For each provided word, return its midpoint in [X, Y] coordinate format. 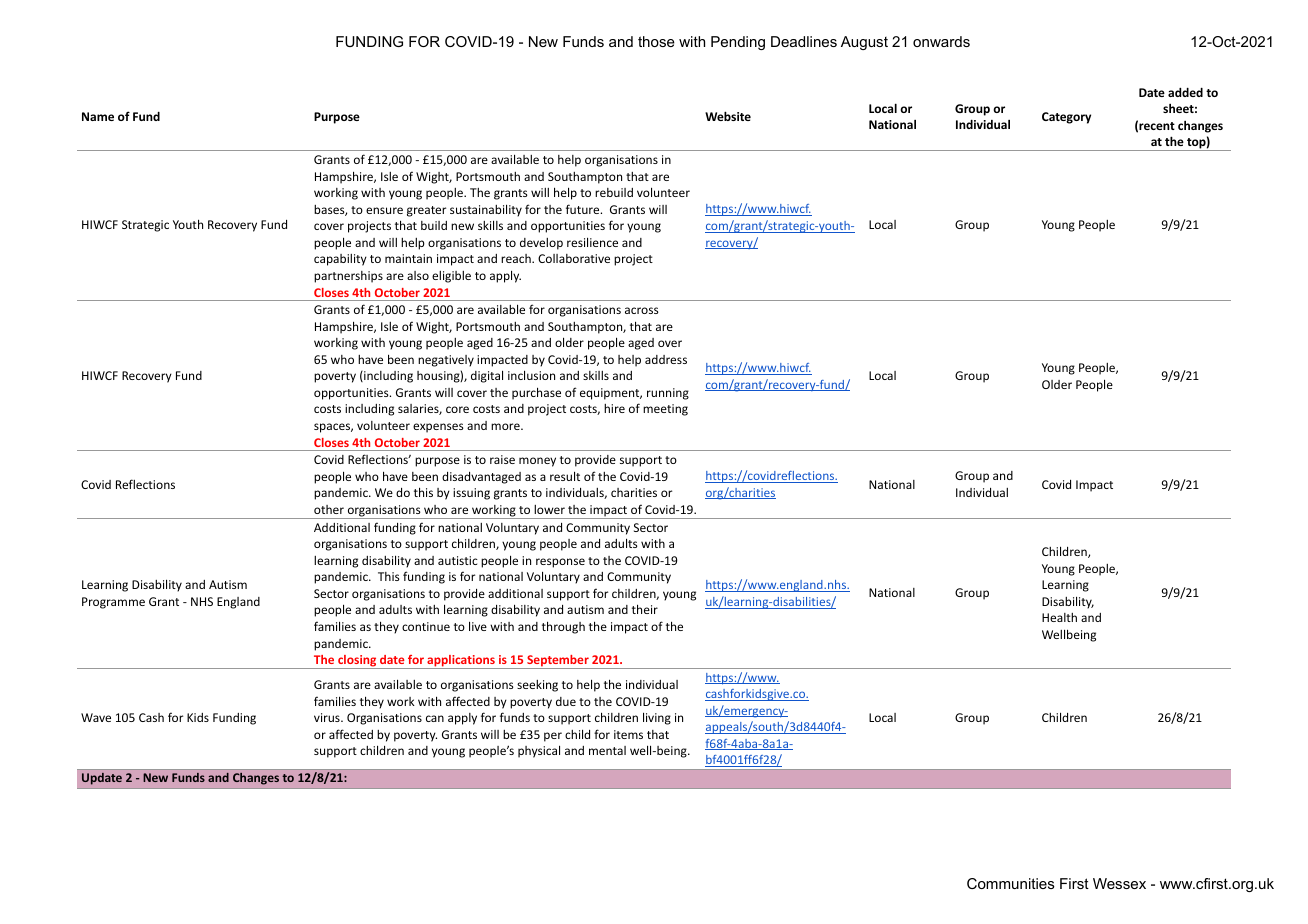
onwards [941, 41]
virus [328, 717]
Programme [113, 603]
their [645, 609]
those [656, 41]
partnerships [348, 277]
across [642, 310]
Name [98, 116]
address [666, 359]
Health [1059, 617]
